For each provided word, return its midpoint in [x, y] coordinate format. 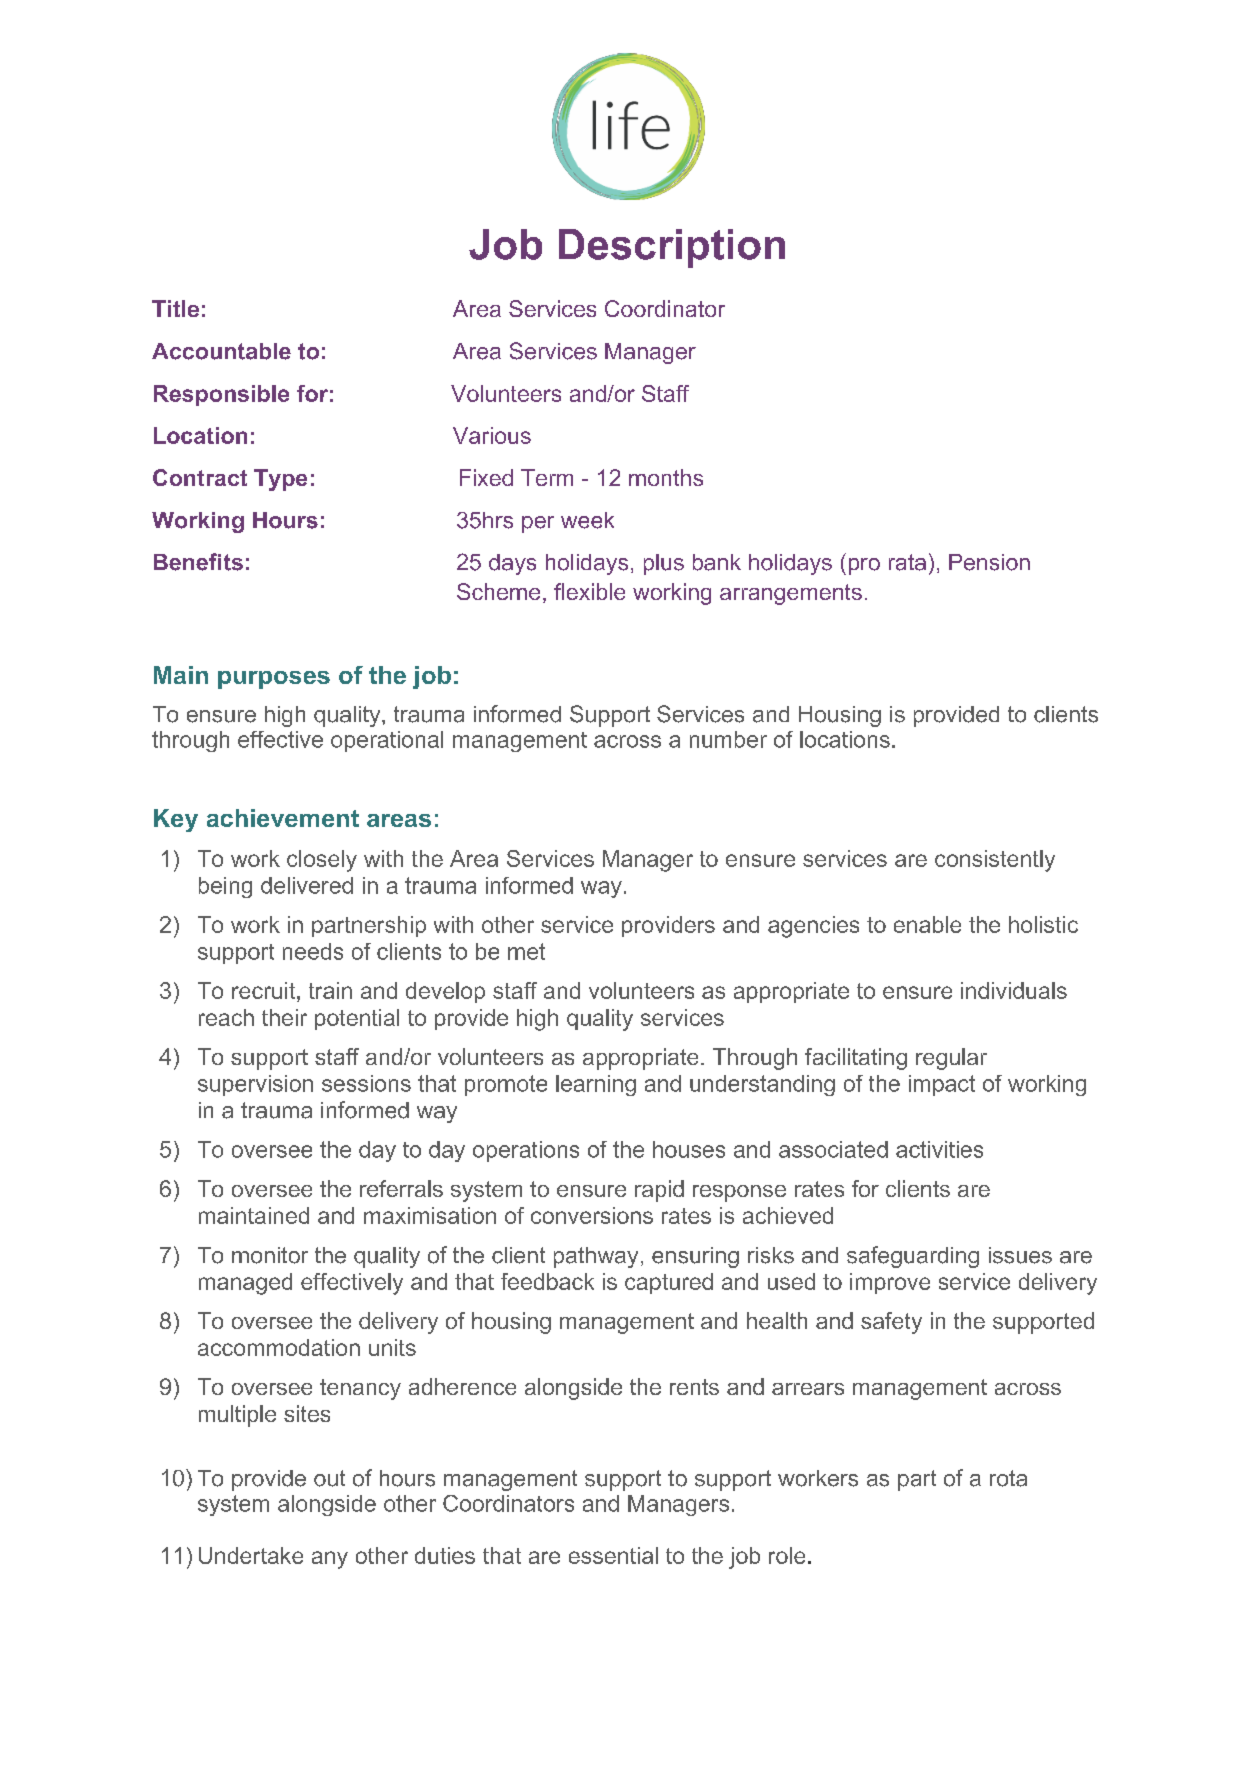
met [526, 951]
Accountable [221, 351]
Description [672, 248]
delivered [307, 885]
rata [907, 562]
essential [613, 1555]
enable [927, 924]
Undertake [251, 1555]
